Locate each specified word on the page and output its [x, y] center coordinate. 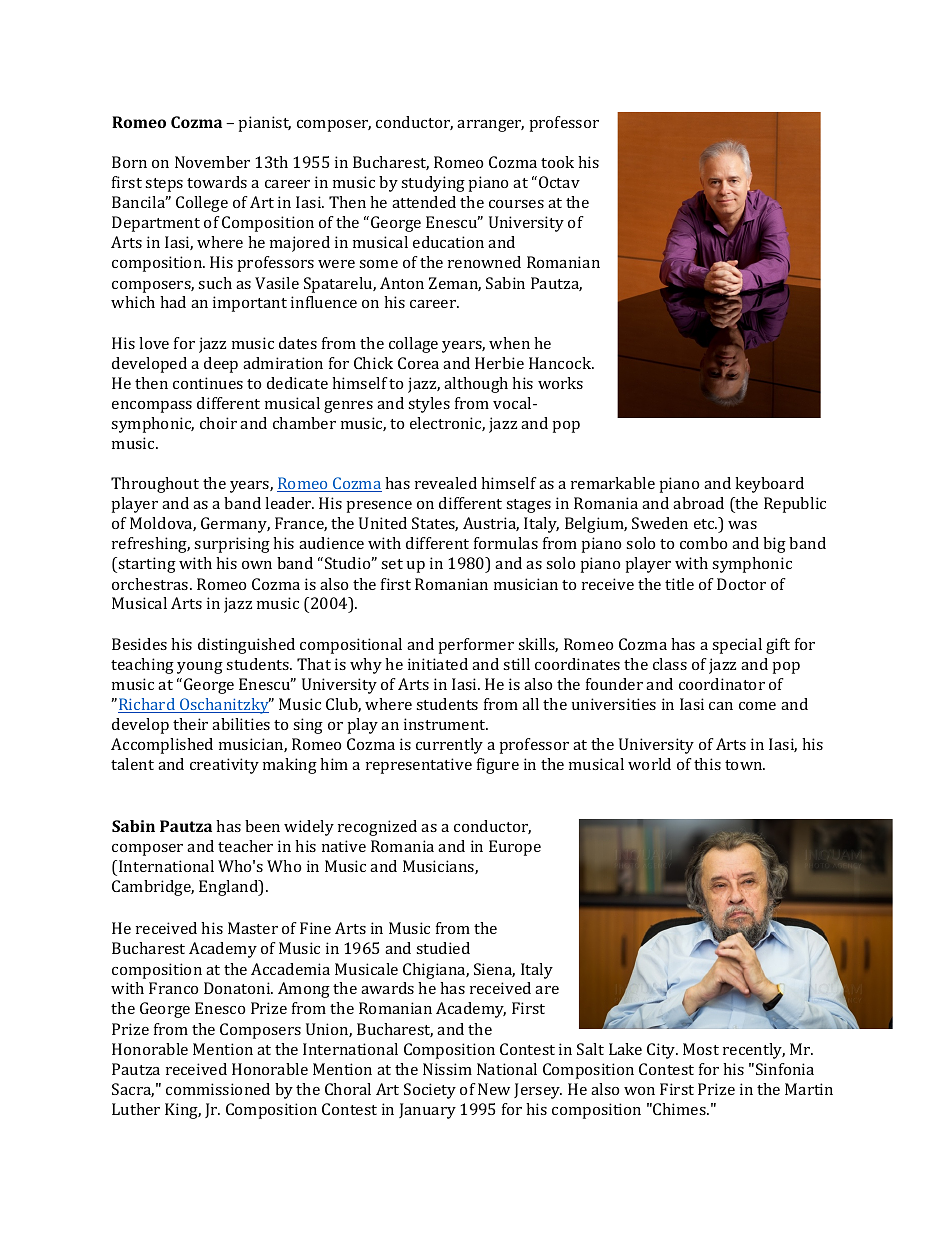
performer [476, 646]
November [212, 162]
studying [433, 184]
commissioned [218, 1089]
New [494, 1089]
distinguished [246, 646]
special [737, 646]
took [557, 162]
